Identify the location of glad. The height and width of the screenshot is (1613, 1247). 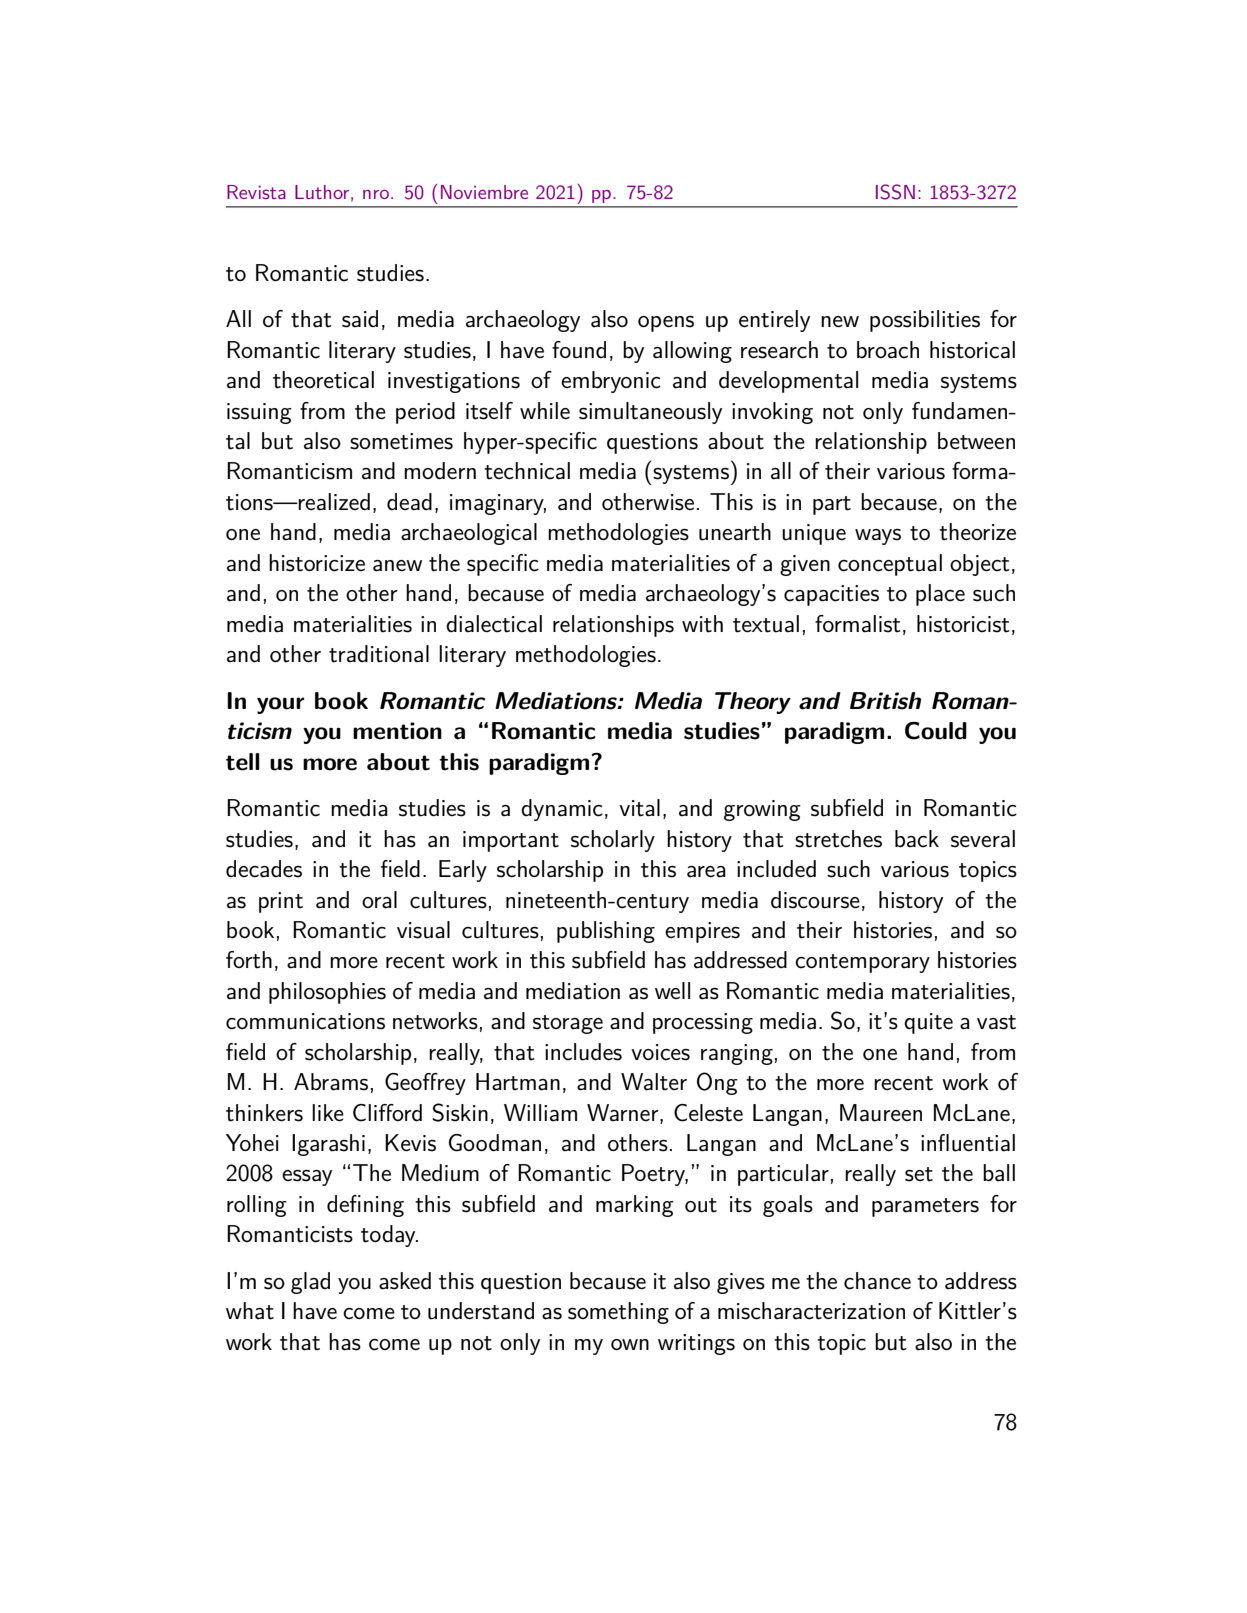
(310, 1283).
